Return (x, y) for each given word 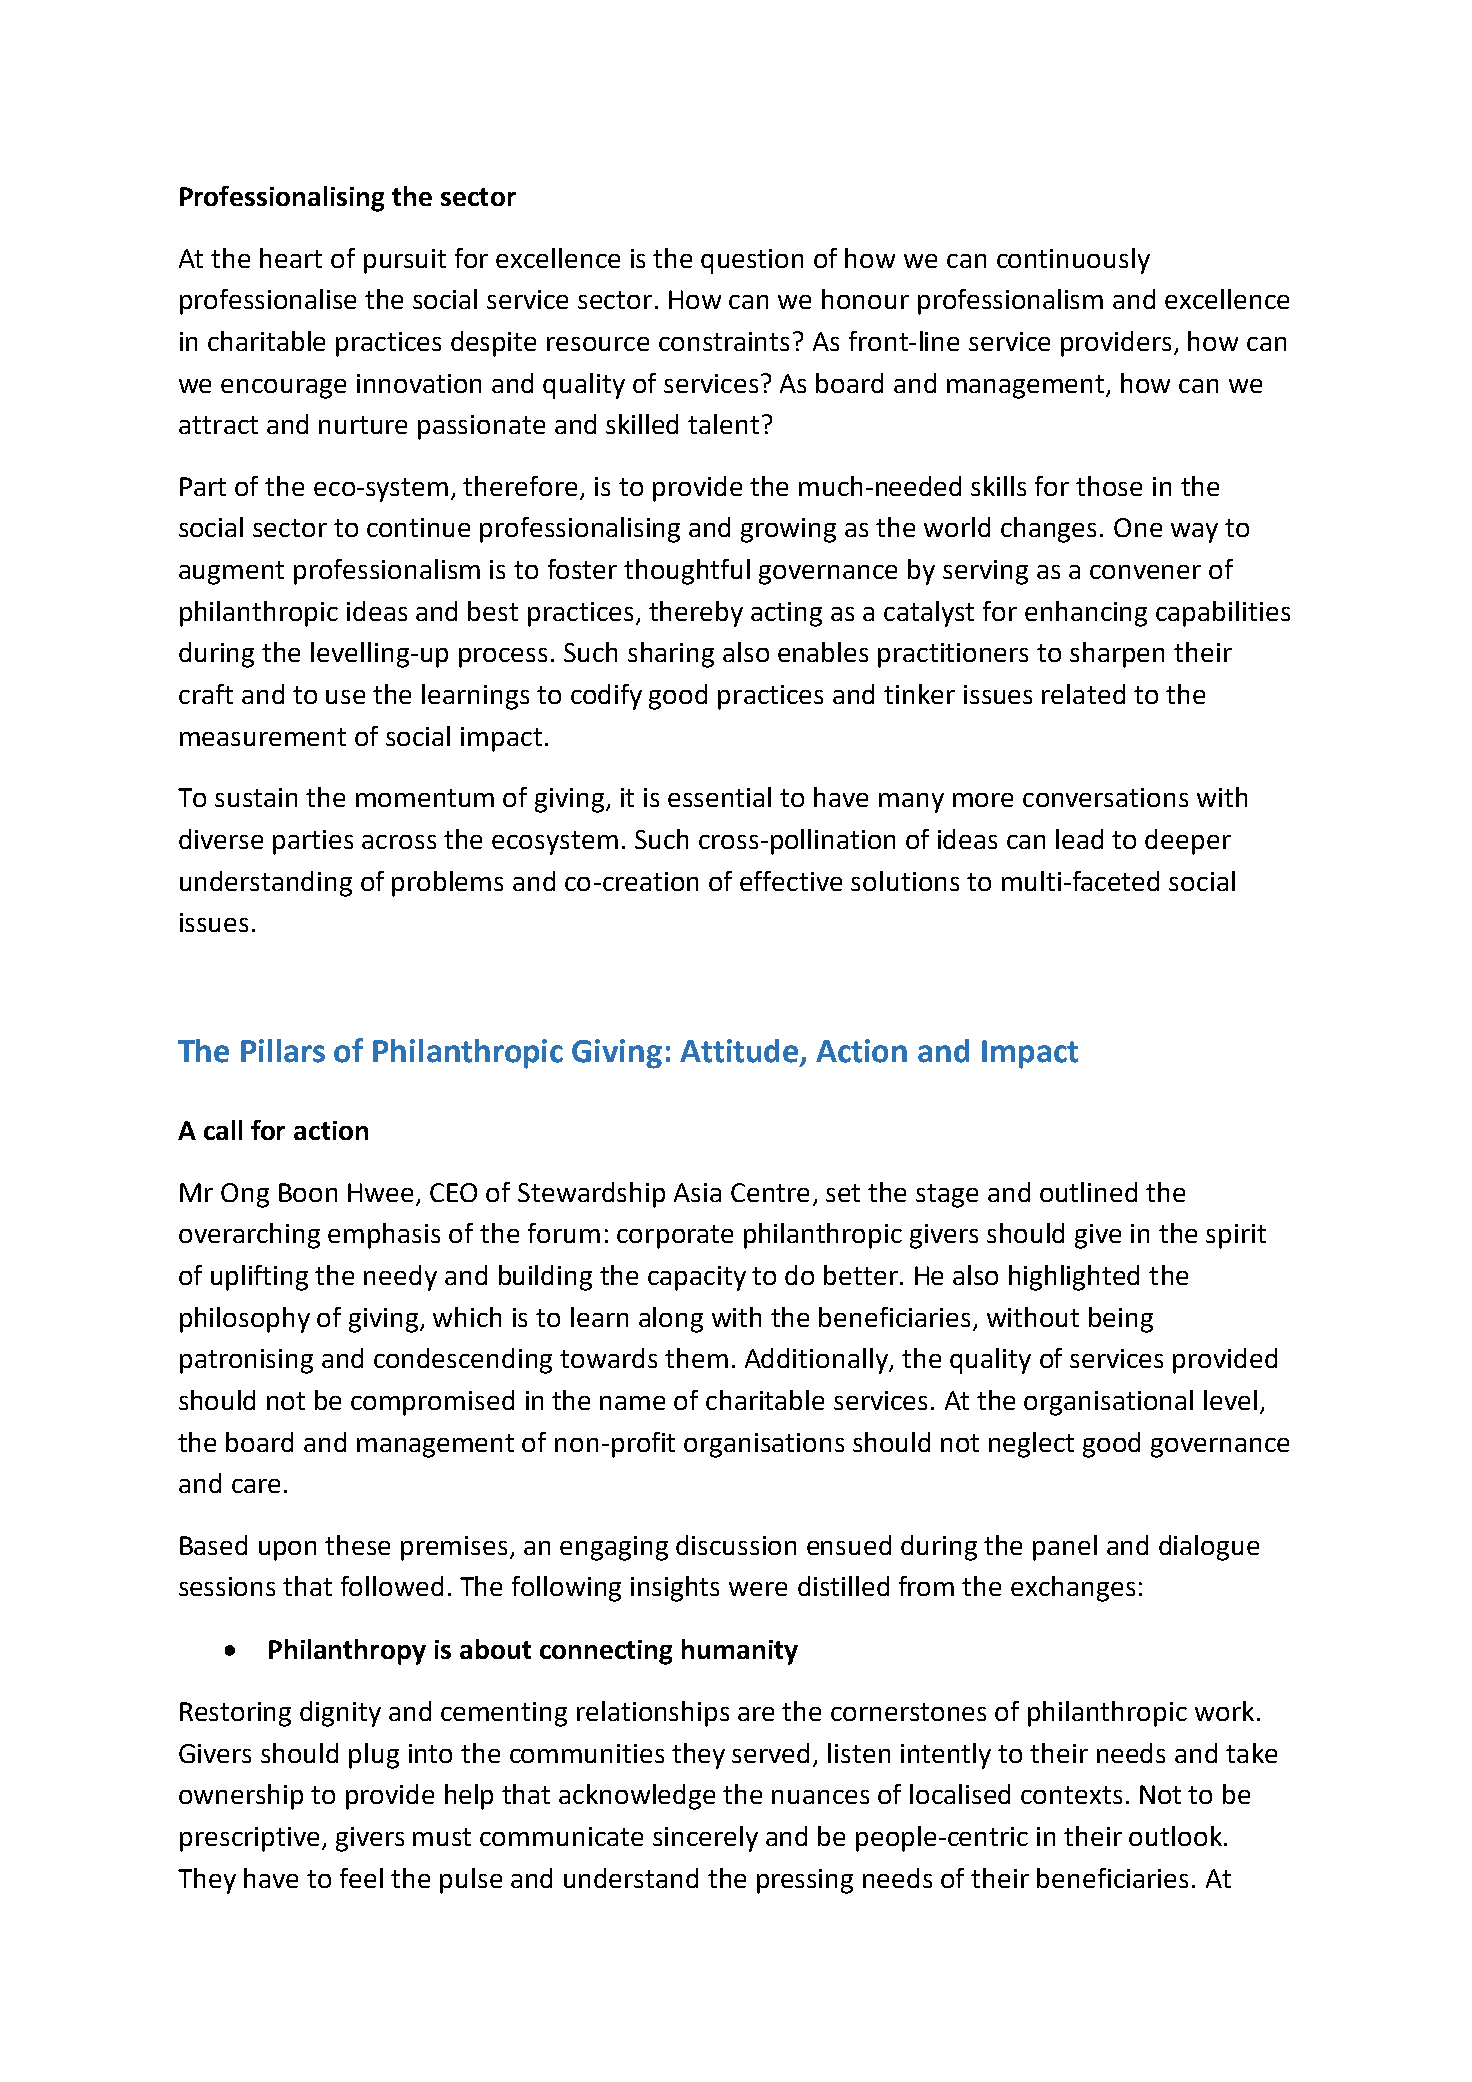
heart (291, 258)
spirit (1236, 1236)
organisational (1108, 1403)
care (256, 1486)
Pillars (283, 1051)
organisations (764, 1445)
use (345, 697)
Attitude (740, 1052)
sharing (671, 655)
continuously (1073, 261)
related (1083, 694)
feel (361, 1878)
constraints (724, 341)
